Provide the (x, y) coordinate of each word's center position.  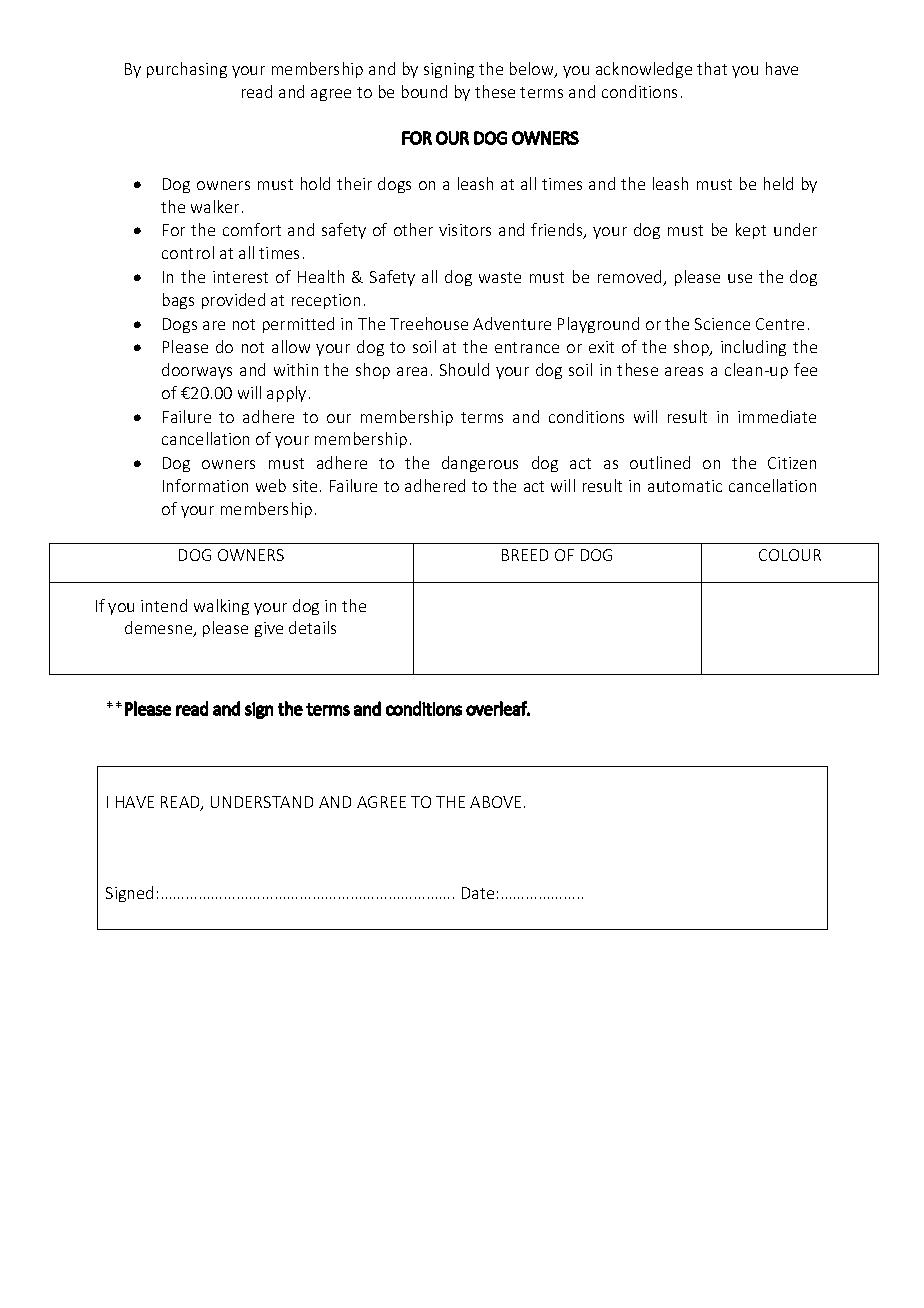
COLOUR (790, 555)
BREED (525, 555)
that (712, 68)
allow (291, 346)
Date (478, 893)
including (753, 348)
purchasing (187, 70)
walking (221, 607)
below (533, 70)
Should (464, 369)
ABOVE (495, 802)
